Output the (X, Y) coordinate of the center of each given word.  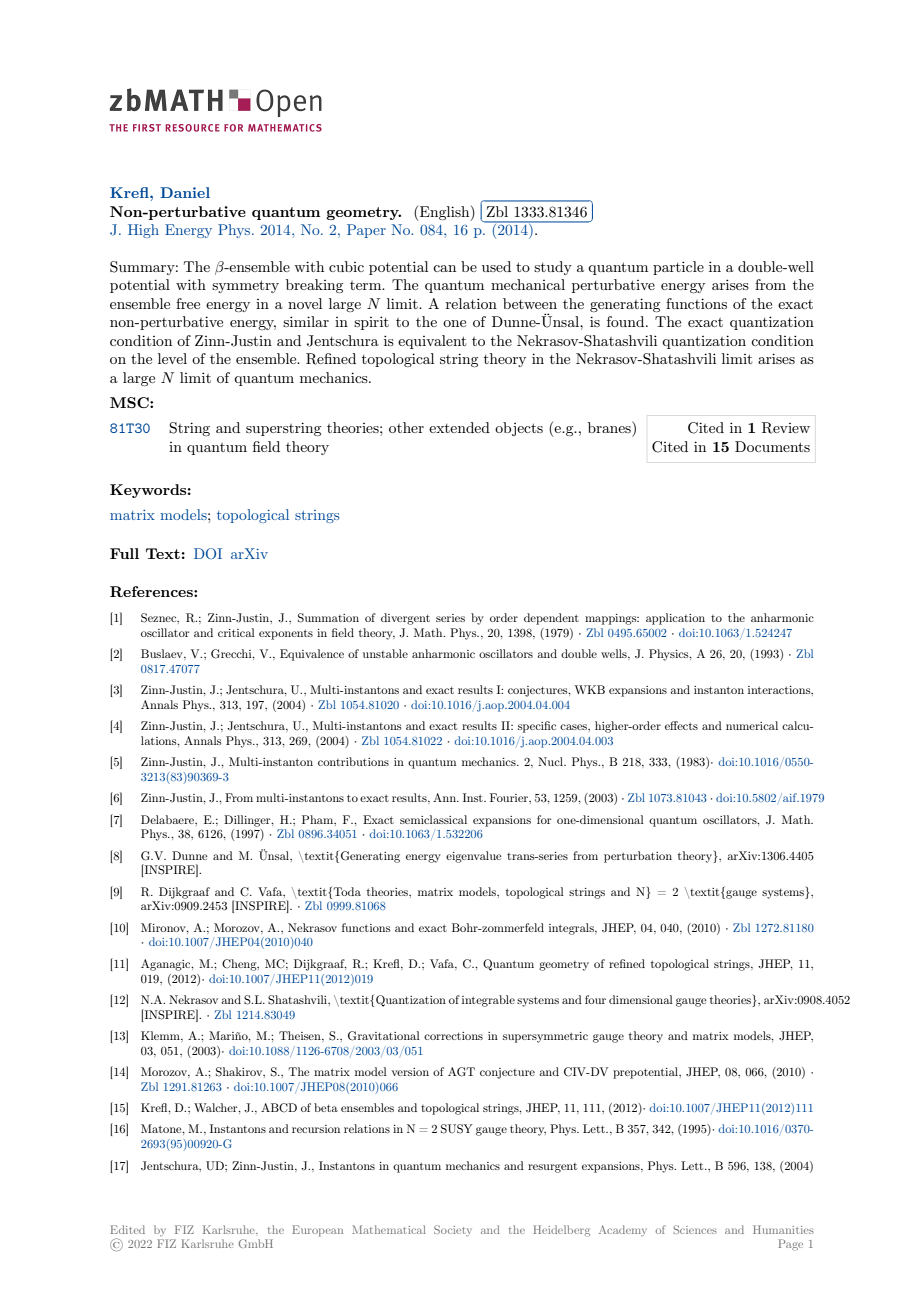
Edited (127, 1229)
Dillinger (248, 821)
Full (124, 553)
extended (459, 427)
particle (678, 268)
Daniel (185, 192)
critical (236, 632)
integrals (572, 929)
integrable (488, 1001)
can (444, 268)
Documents (772, 446)
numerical (752, 725)
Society (453, 1230)
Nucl (552, 761)
